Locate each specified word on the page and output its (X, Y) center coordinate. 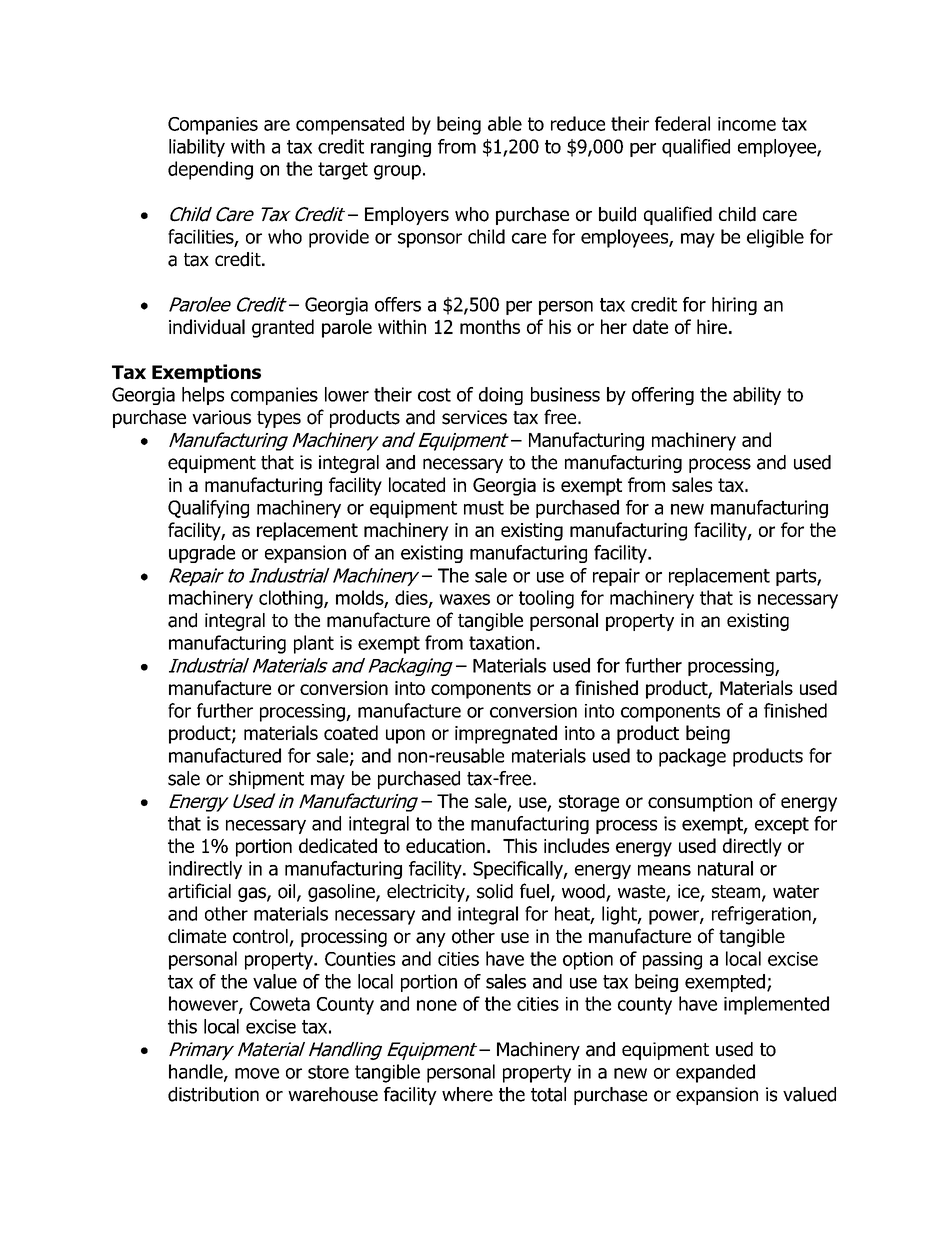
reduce (578, 123)
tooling (546, 599)
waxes (464, 599)
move (257, 1073)
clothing (292, 599)
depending (210, 170)
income (747, 124)
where (467, 1094)
